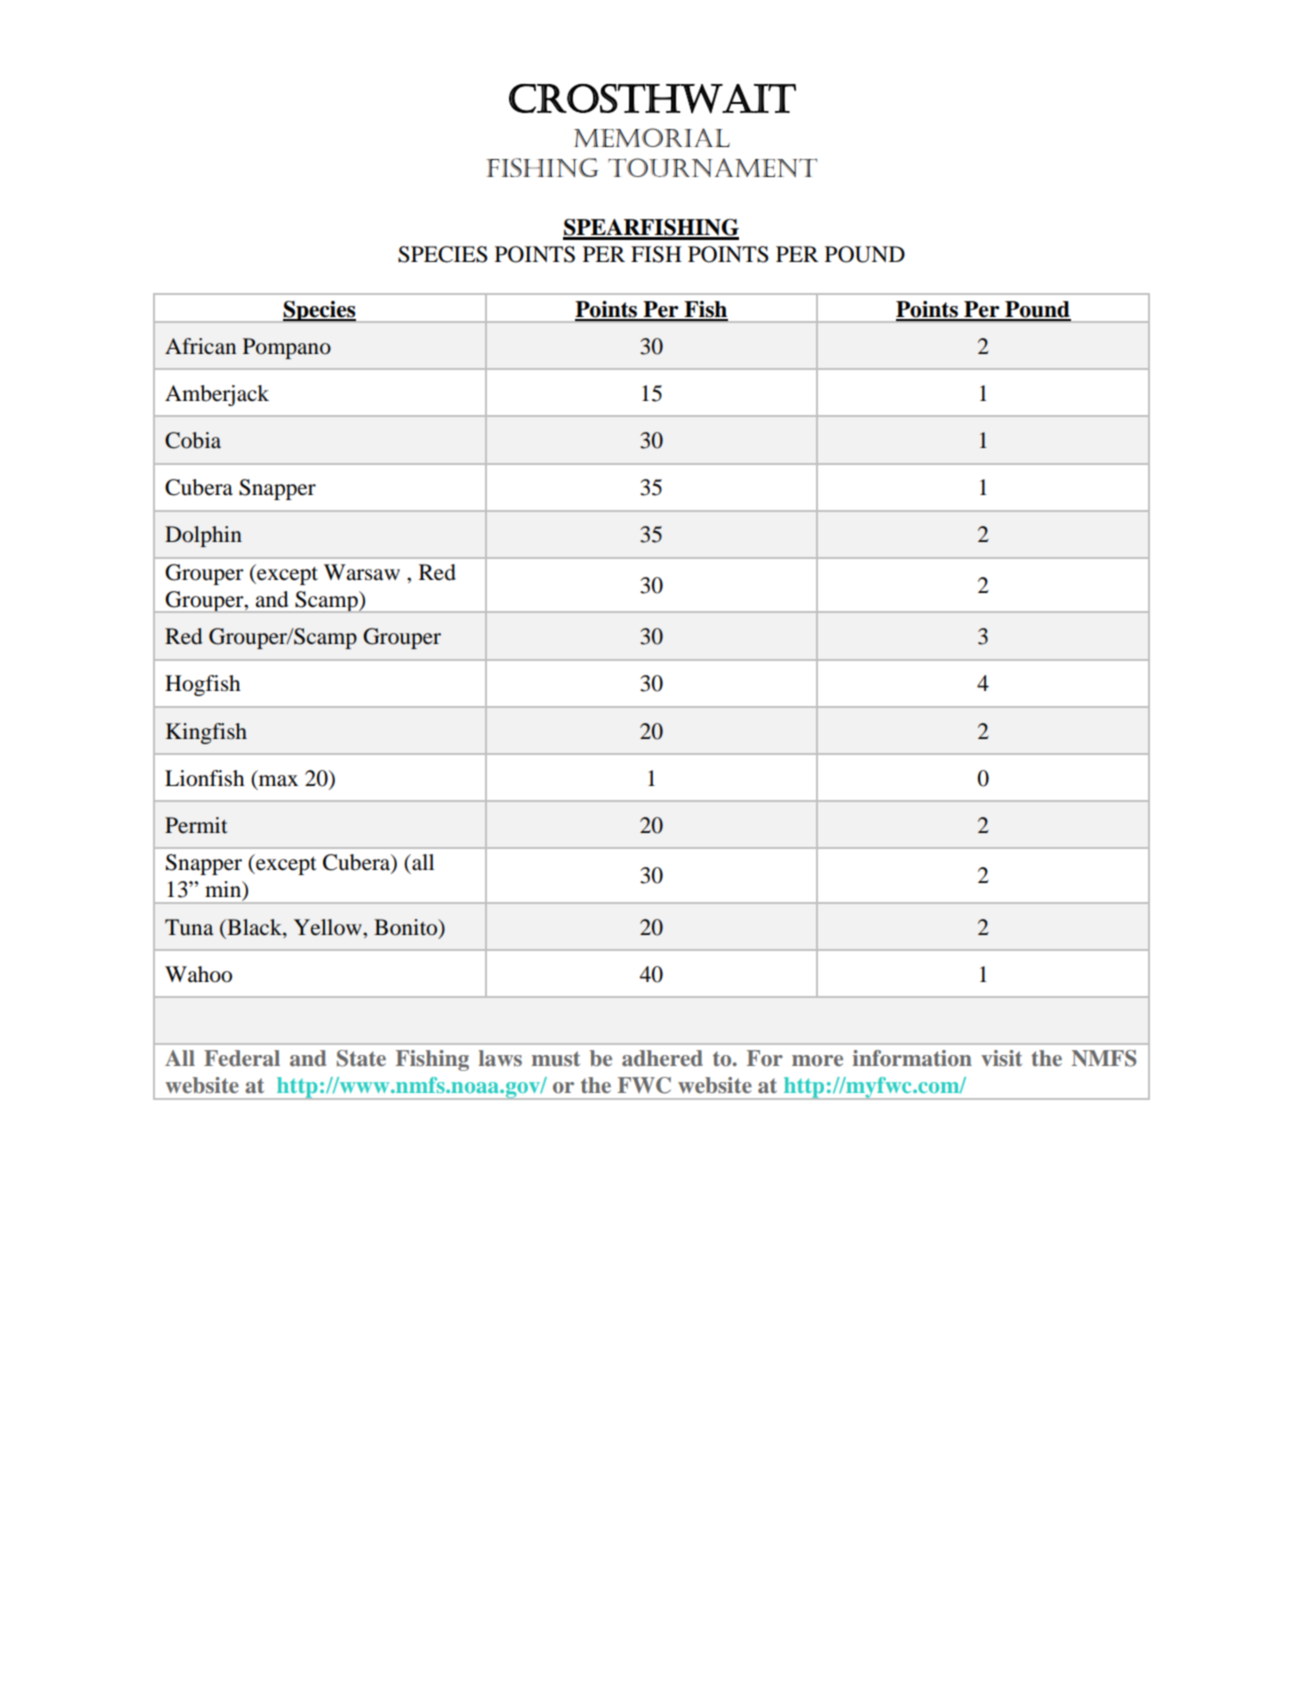 Image resolution: width=1303 pixels, height=1686 pixels. What do you see at coordinates (196, 825) in the page?
I see `Permit` at bounding box center [196, 825].
